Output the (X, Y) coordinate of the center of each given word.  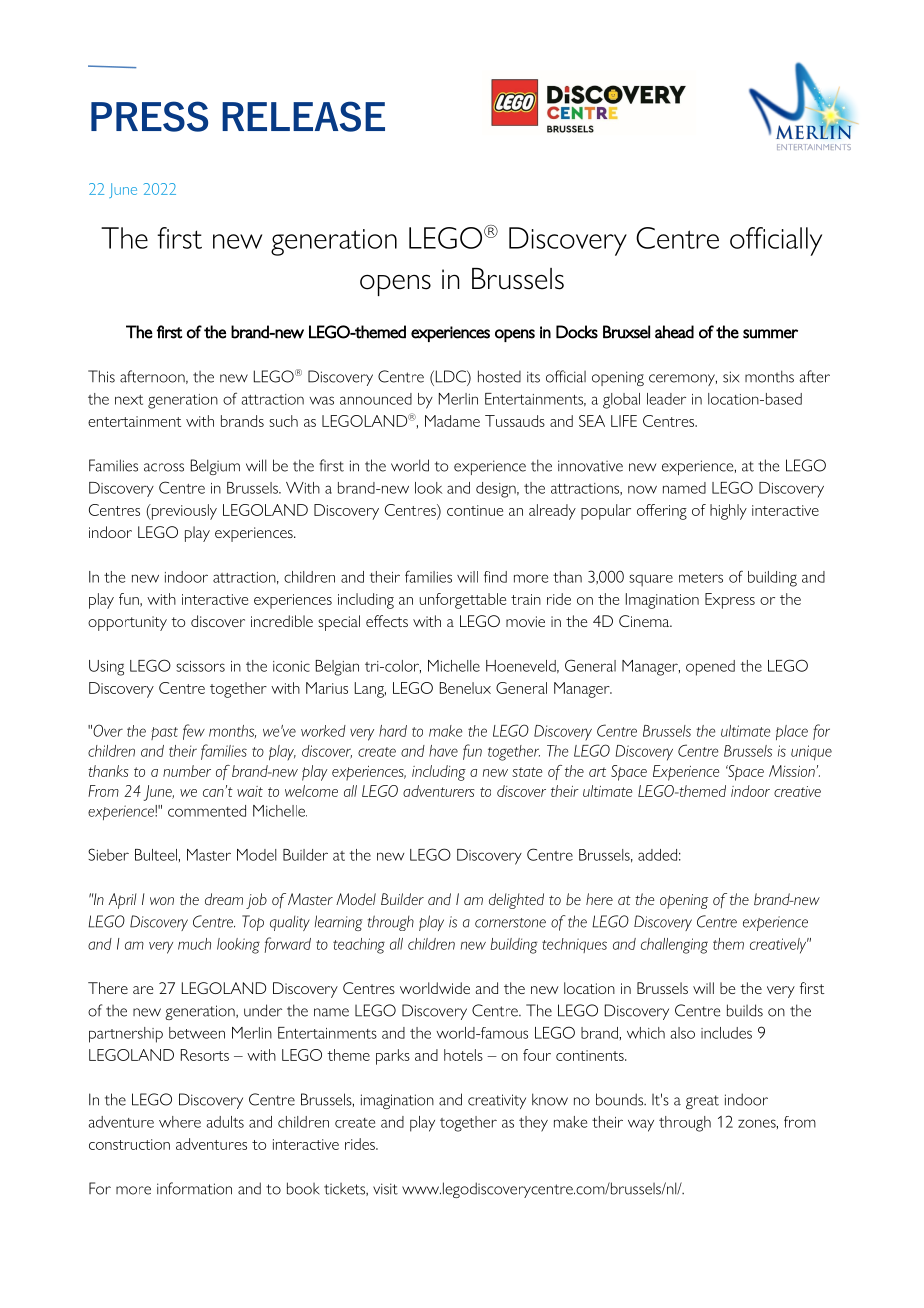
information (194, 1188)
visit (385, 1189)
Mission (792, 771)
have (443, 751)
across (164, 467)
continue (475, 510)
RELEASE (303, 116)
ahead (674, 332)
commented (207, 811)
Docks (577, 332)
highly (728, 512)
